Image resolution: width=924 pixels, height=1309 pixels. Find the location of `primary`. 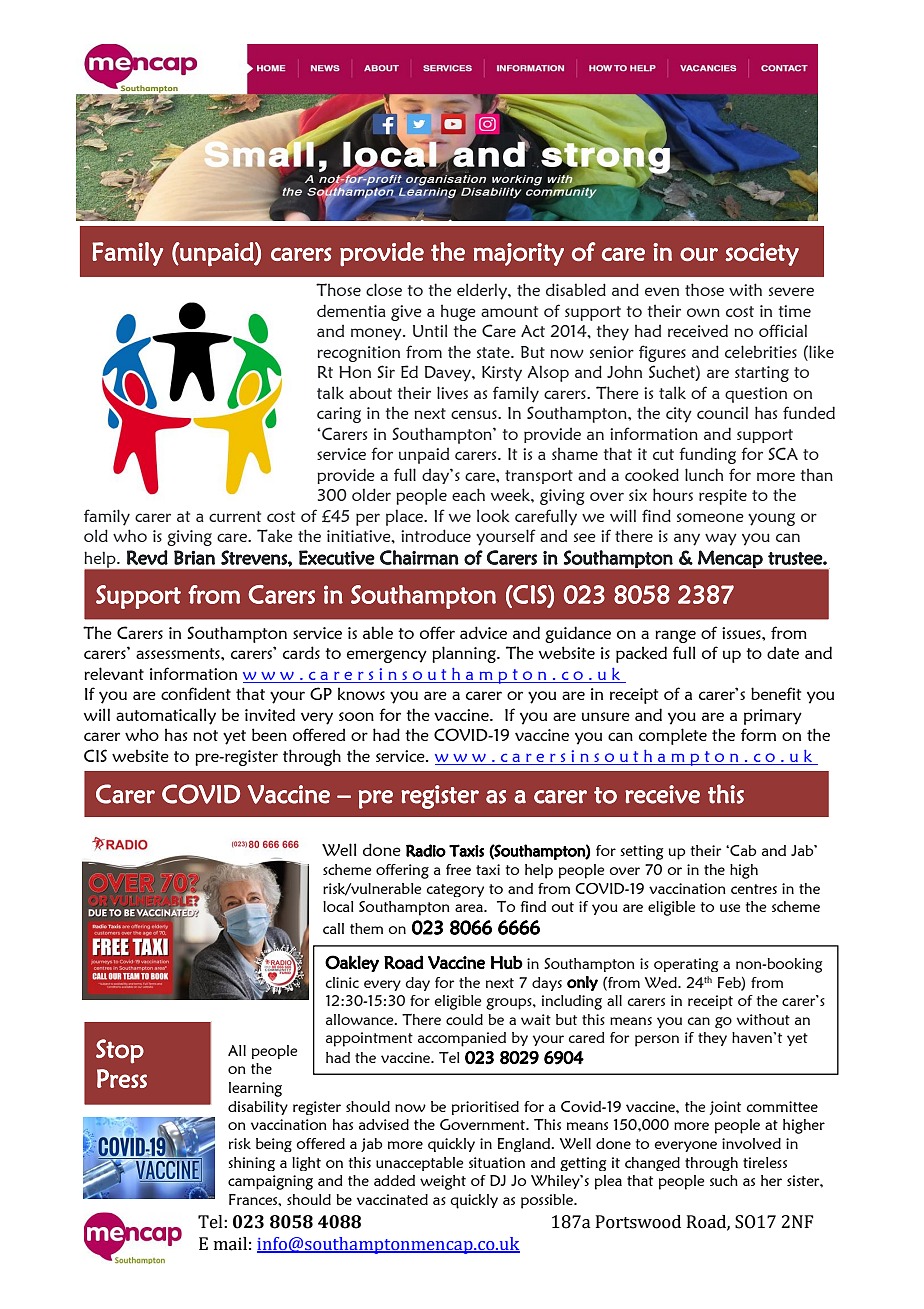

primary is located at coordinates (773, 717).
